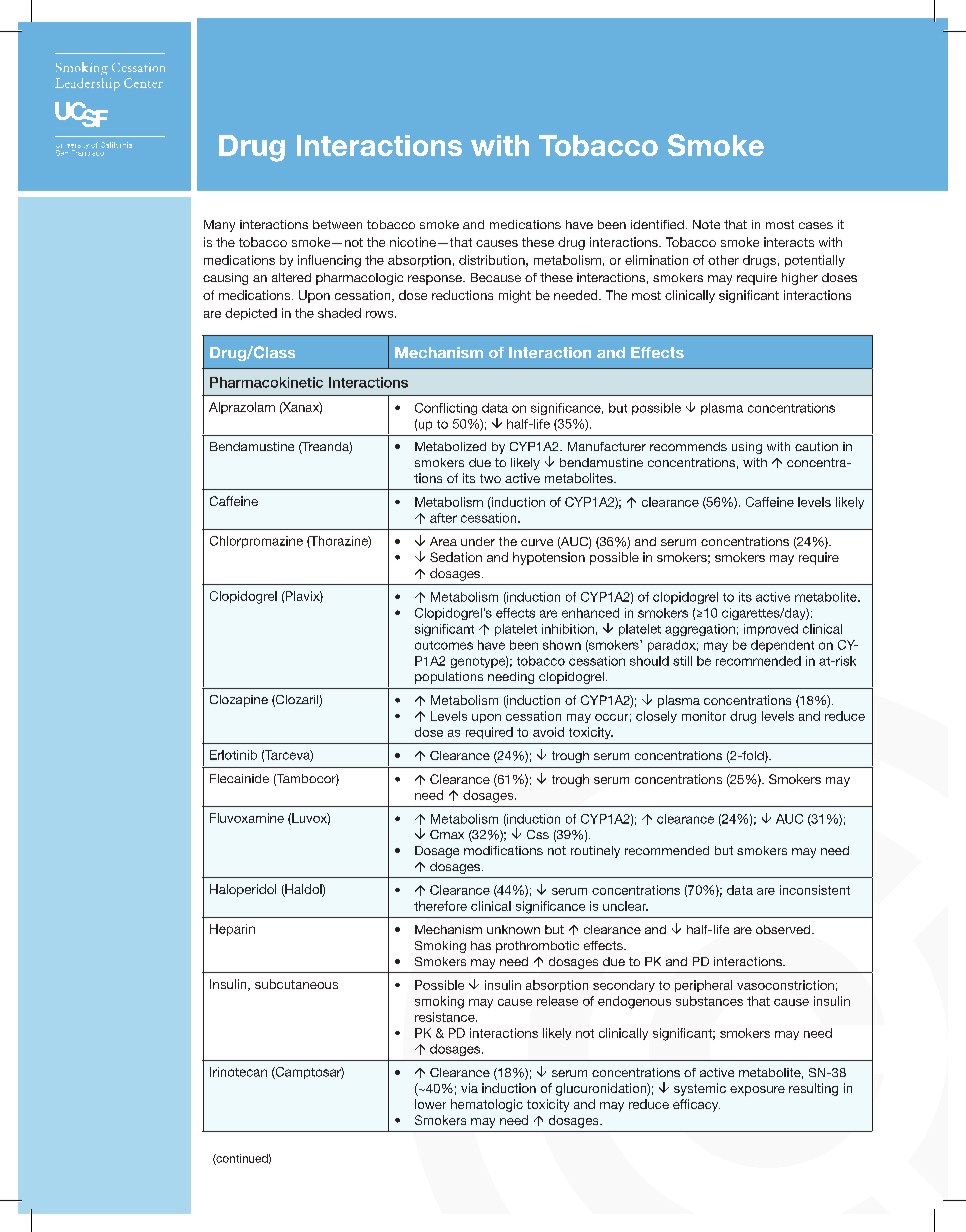 The height and width of the image is (1232, 966). Describe the element at coordinates (239, 701) in the image. I see `Clozapine` at that location.
